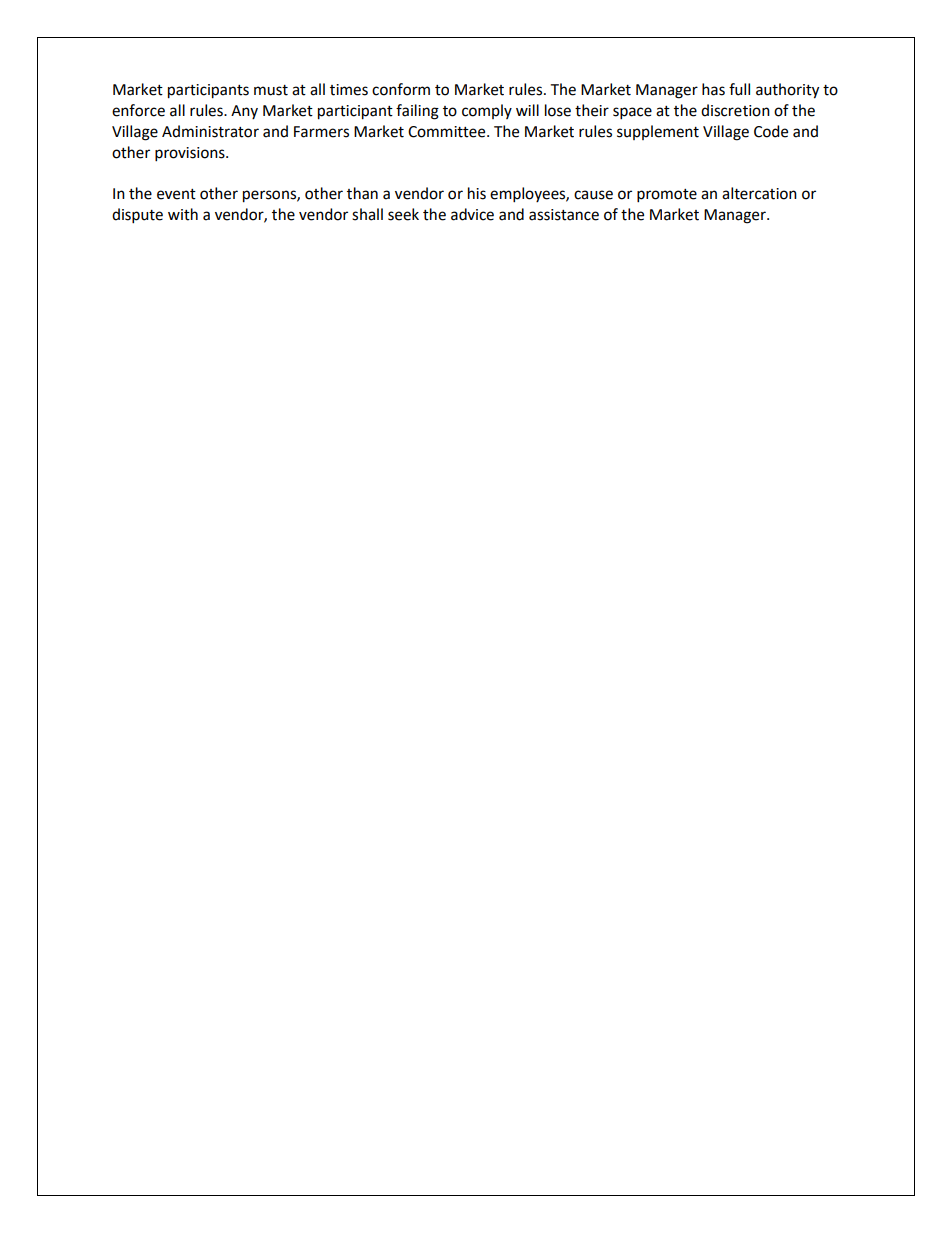  Describe the element at coordinates (271, 90) in the image. I see `must` at that location.
